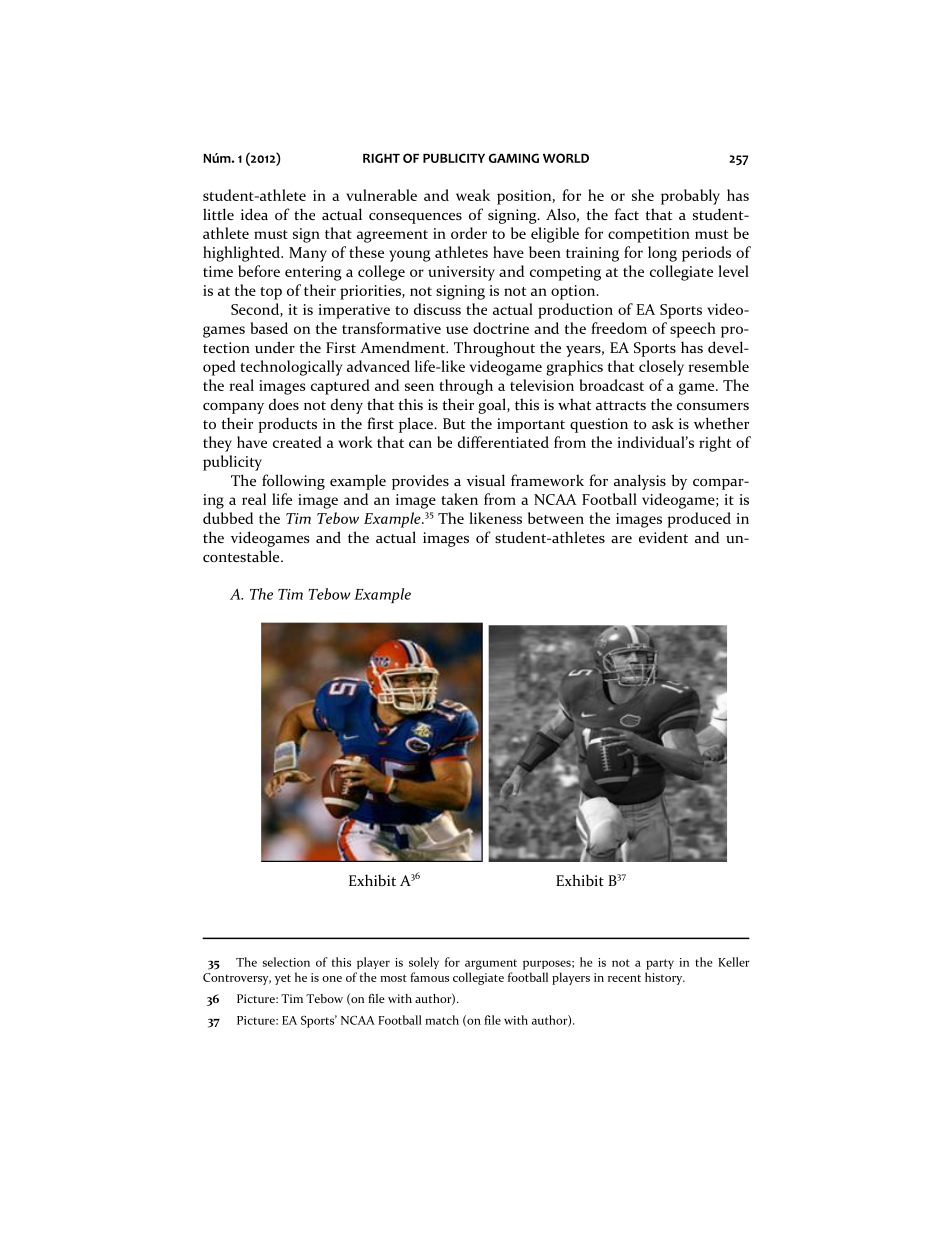  Describe the element at coordinates (493, 406) in the document. I see `goal` at that location.
